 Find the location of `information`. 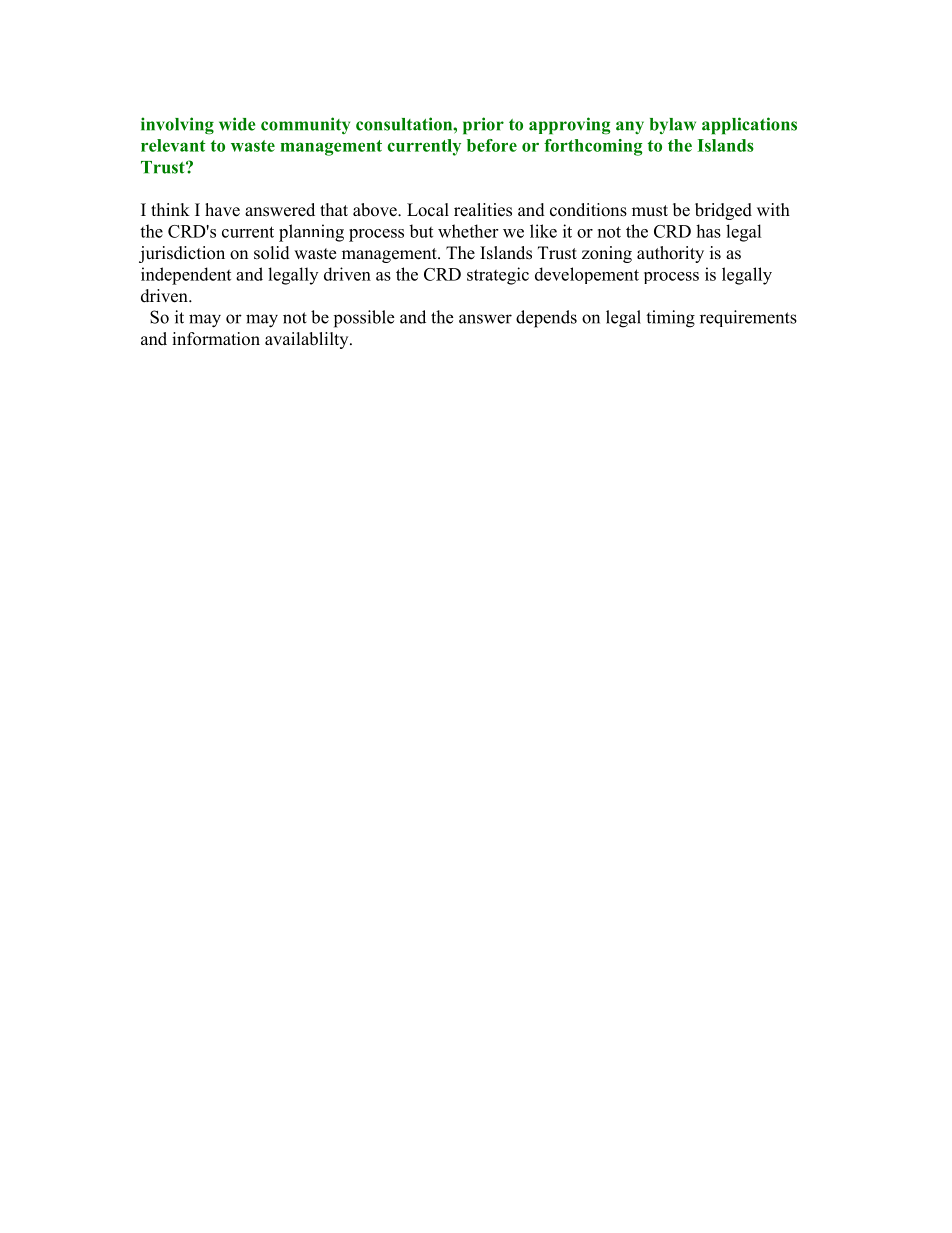

information is located at coordinates (216, 339).
